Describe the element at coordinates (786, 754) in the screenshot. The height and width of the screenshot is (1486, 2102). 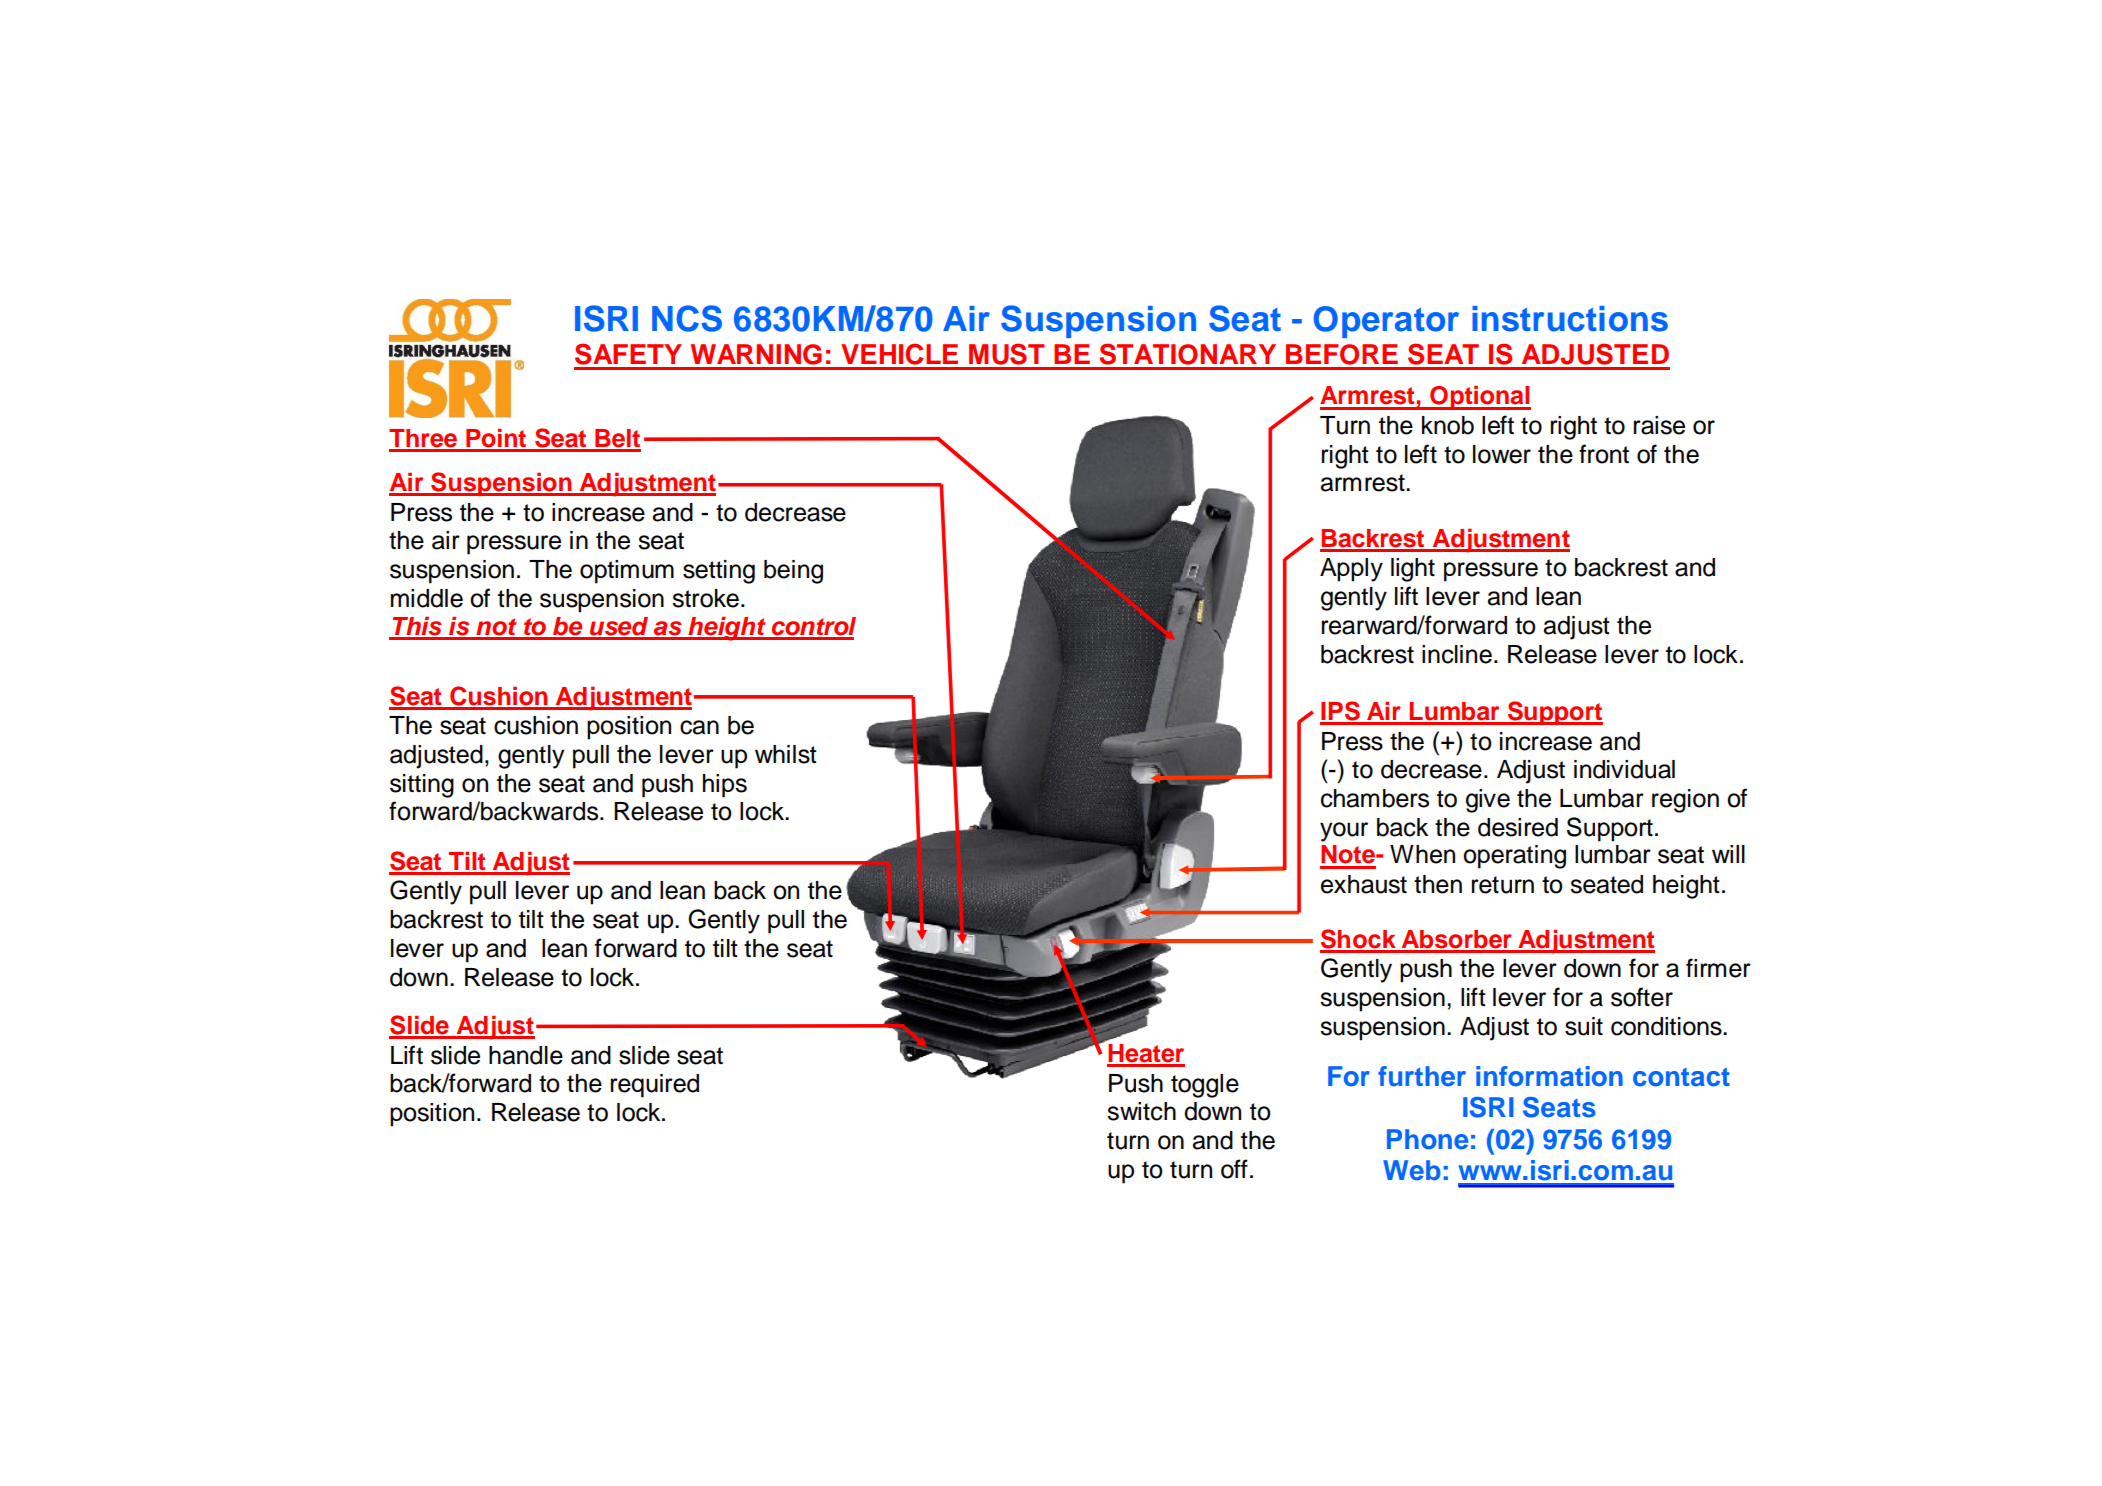
I see `whilst` at that location.
